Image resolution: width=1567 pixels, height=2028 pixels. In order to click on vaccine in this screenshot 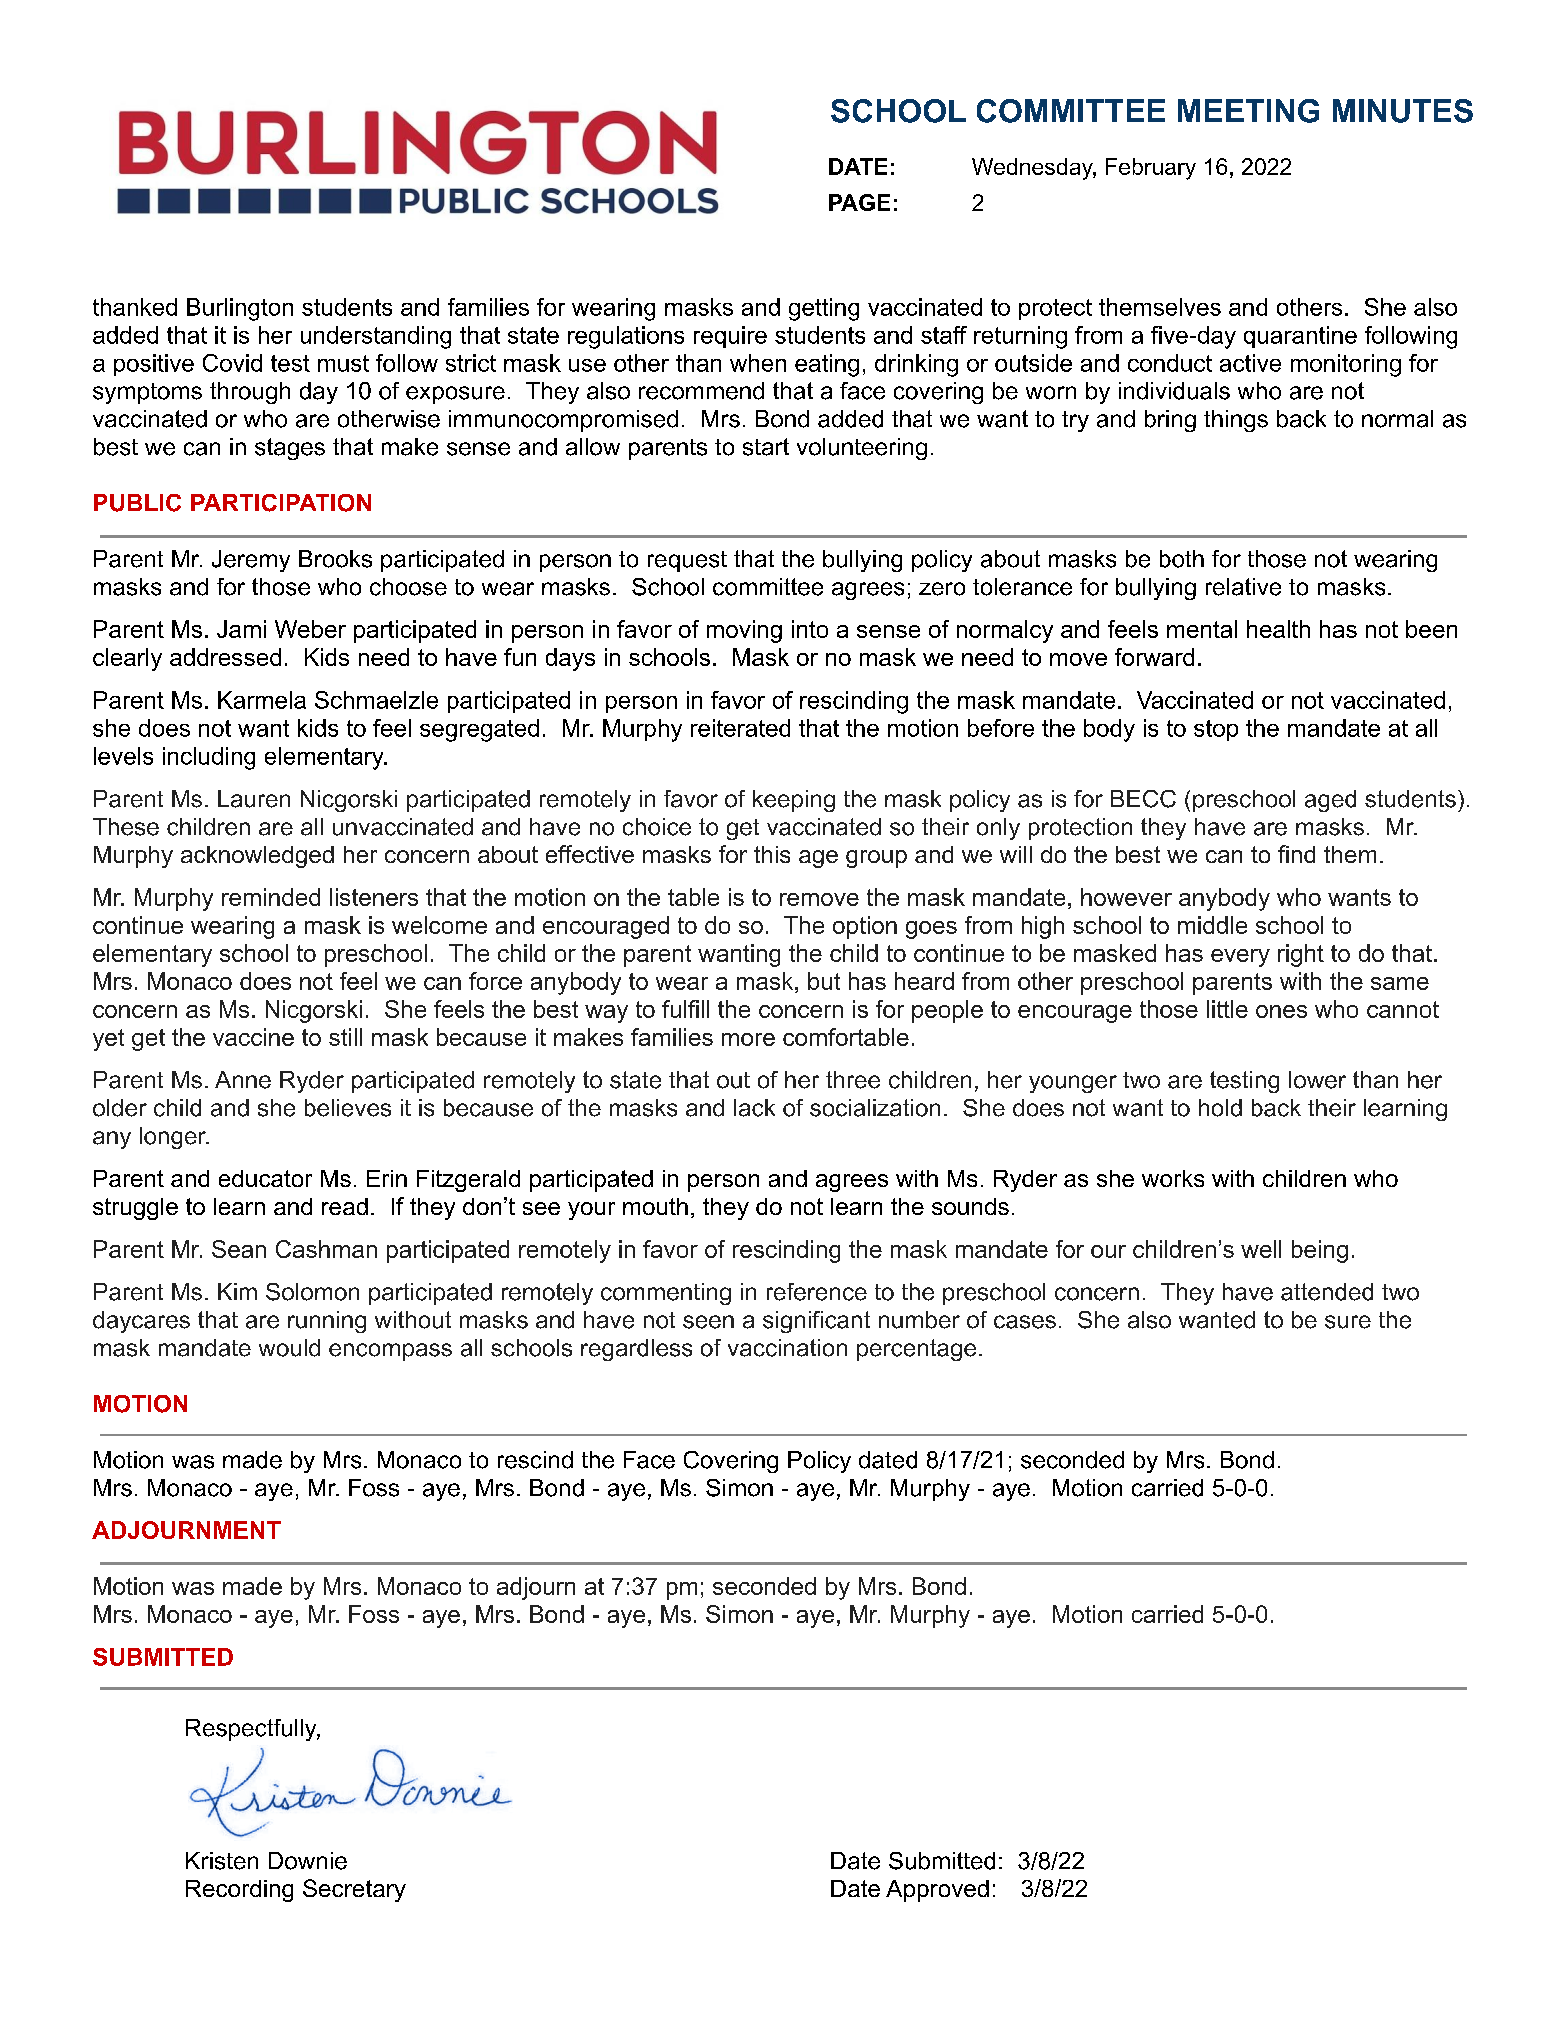, I will do `click(253, 1037)`.
